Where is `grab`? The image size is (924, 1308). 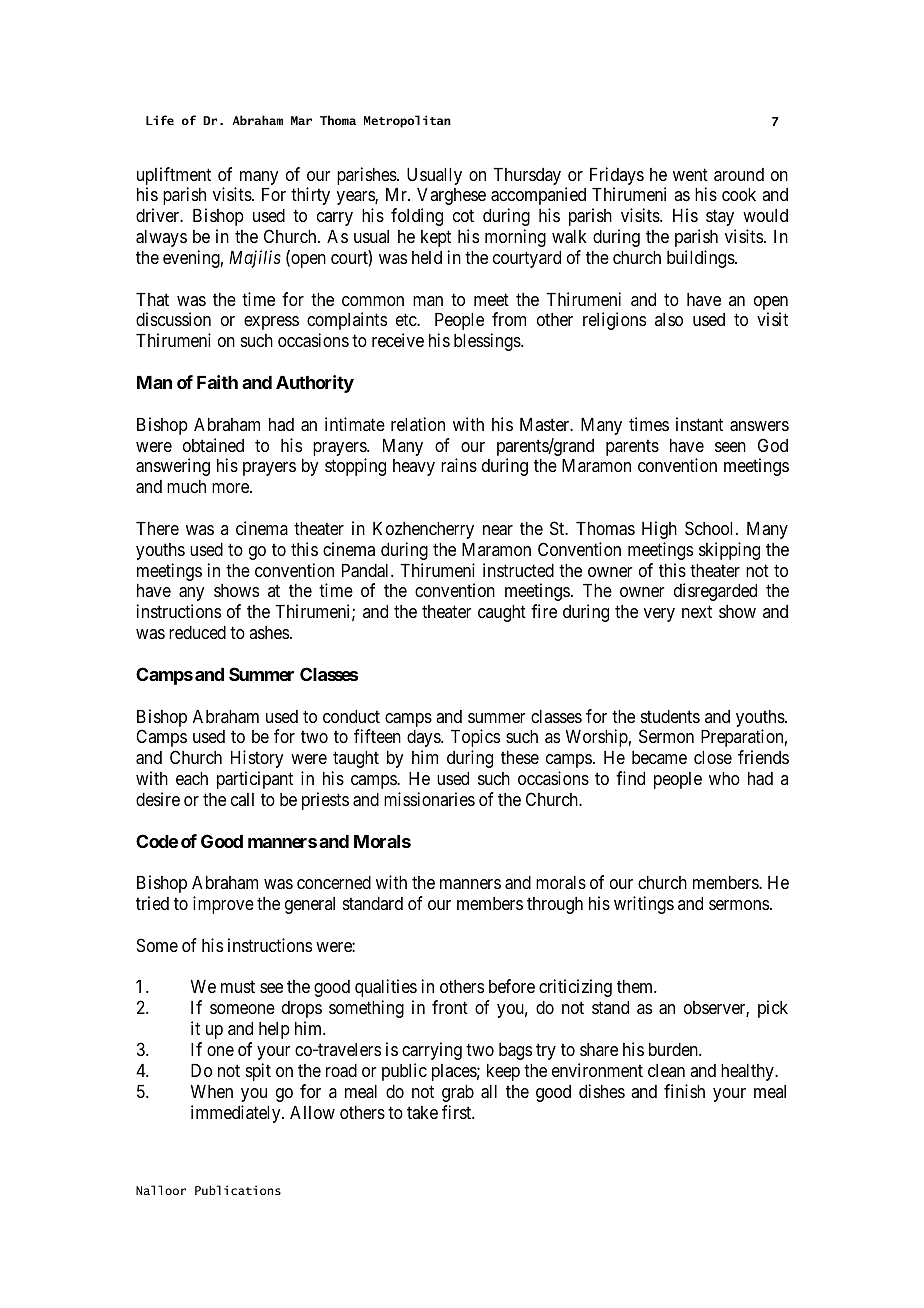 grab is located at coordinates (458, 1093).
